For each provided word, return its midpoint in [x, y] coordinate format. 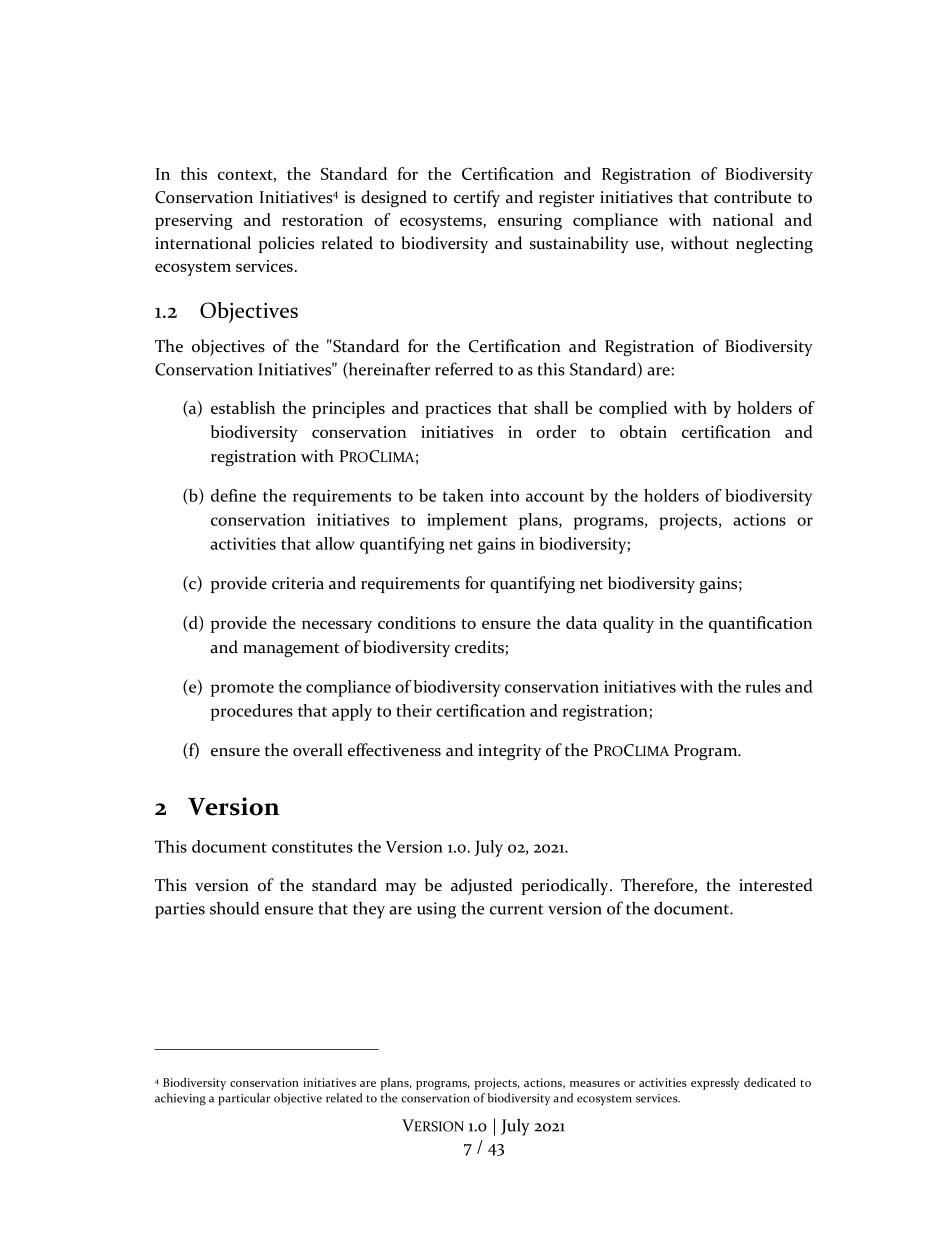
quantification [760, 624]
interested [776, 885]
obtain [643, 431]
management [291, 650]
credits [480, 648]
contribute [752, 197]
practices [458, 410]
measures [595, 1084]
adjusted [482, 886]
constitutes [312, 846]
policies [286, 244]
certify [477, 198]
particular [244, 1099]
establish [243, 407]
